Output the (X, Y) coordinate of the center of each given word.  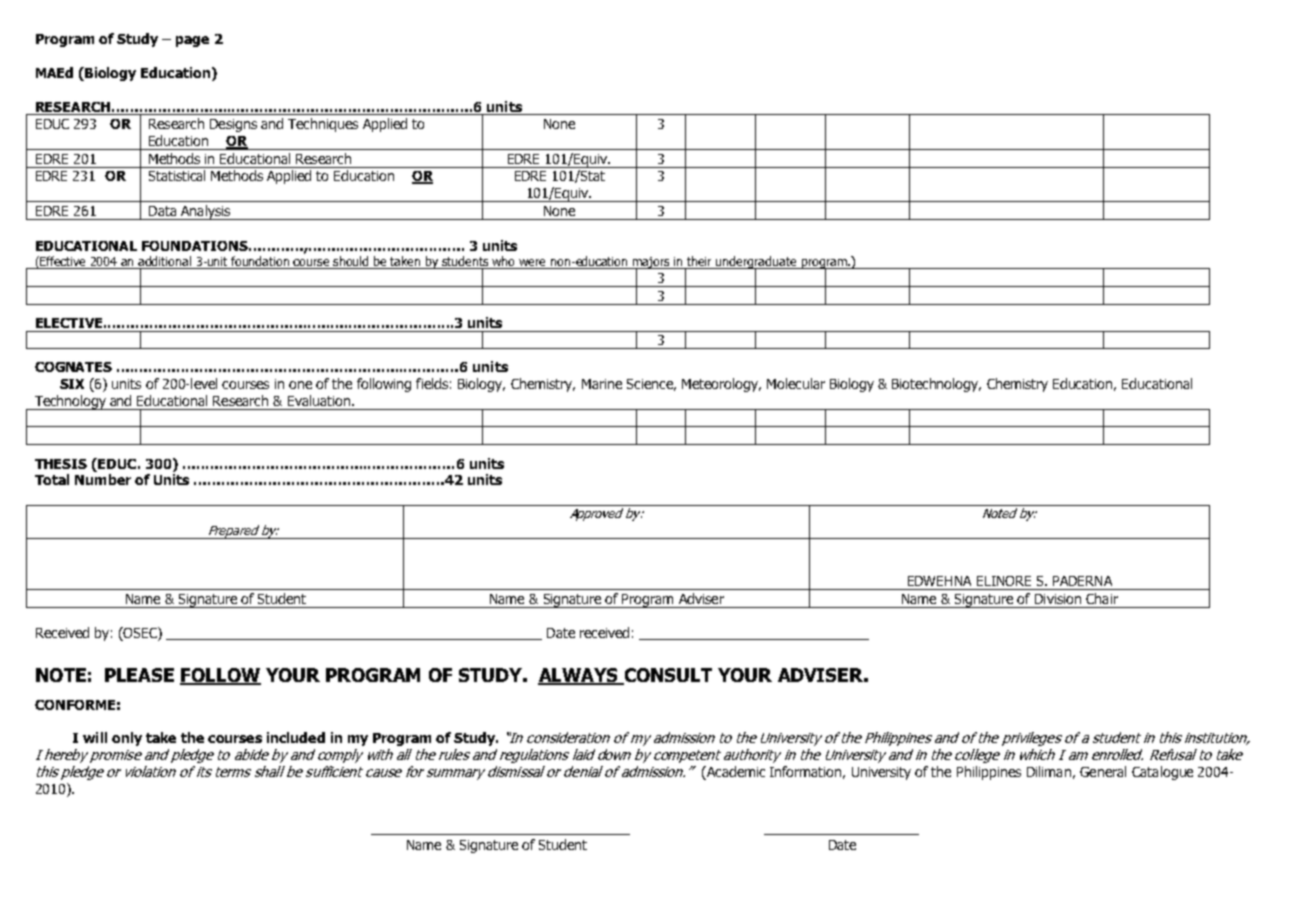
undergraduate (757, 263)
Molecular (796, 383)
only (127, 739)
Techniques (323, 125)
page (192, 41)
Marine (602, 384)
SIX (72, 384)
